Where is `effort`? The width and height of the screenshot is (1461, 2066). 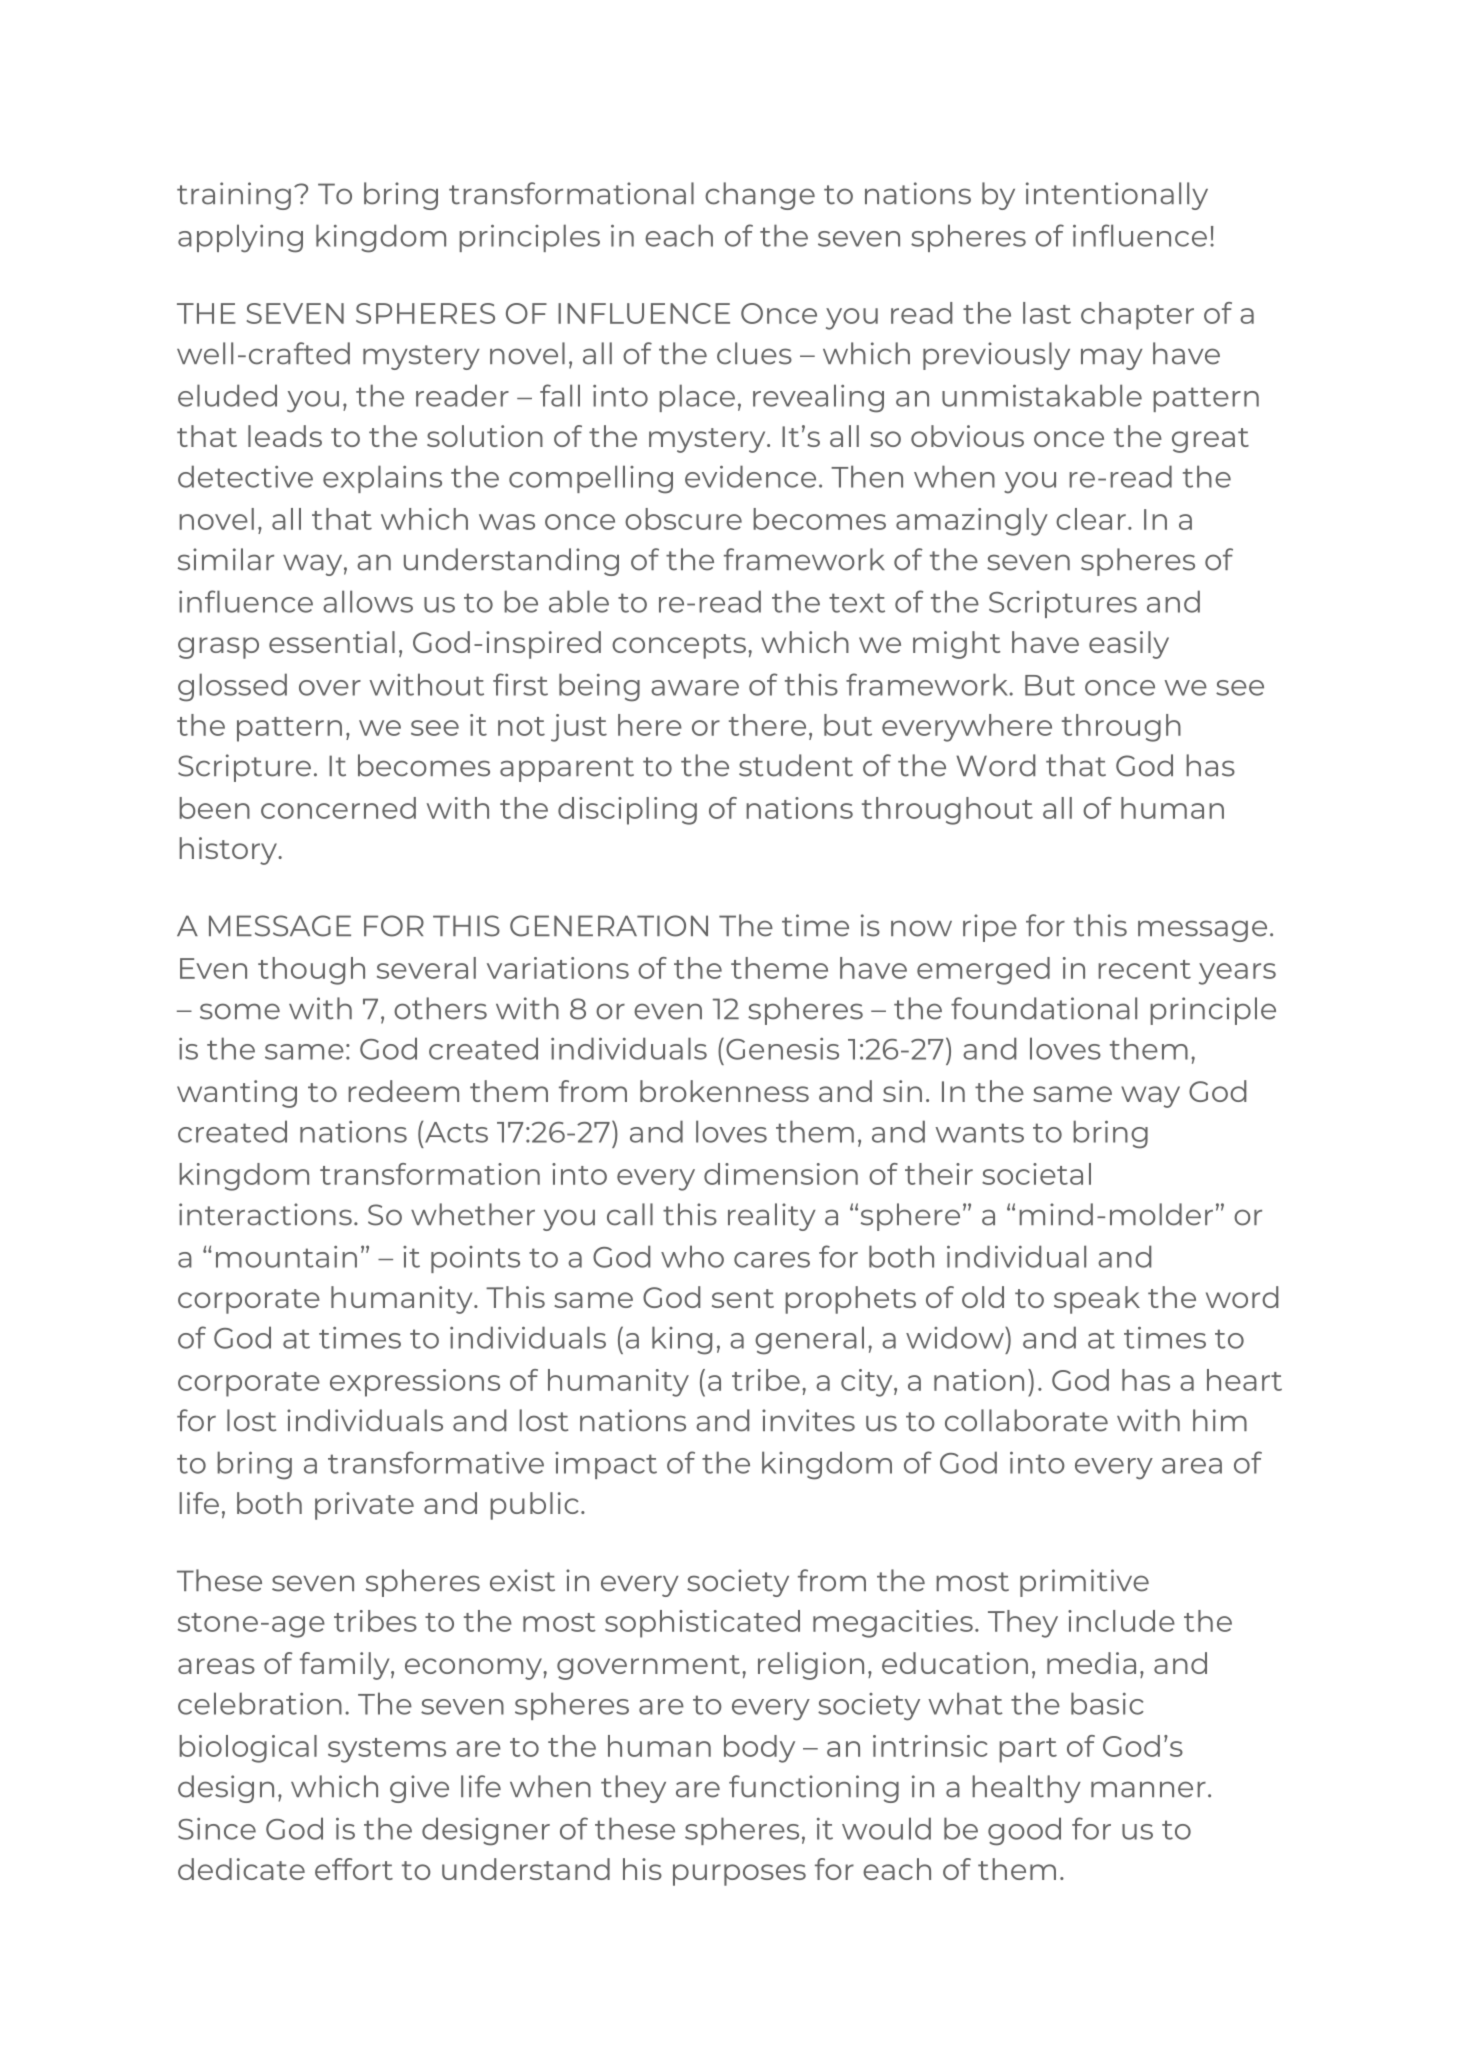
effort is located at coordinates (354, 1869).
